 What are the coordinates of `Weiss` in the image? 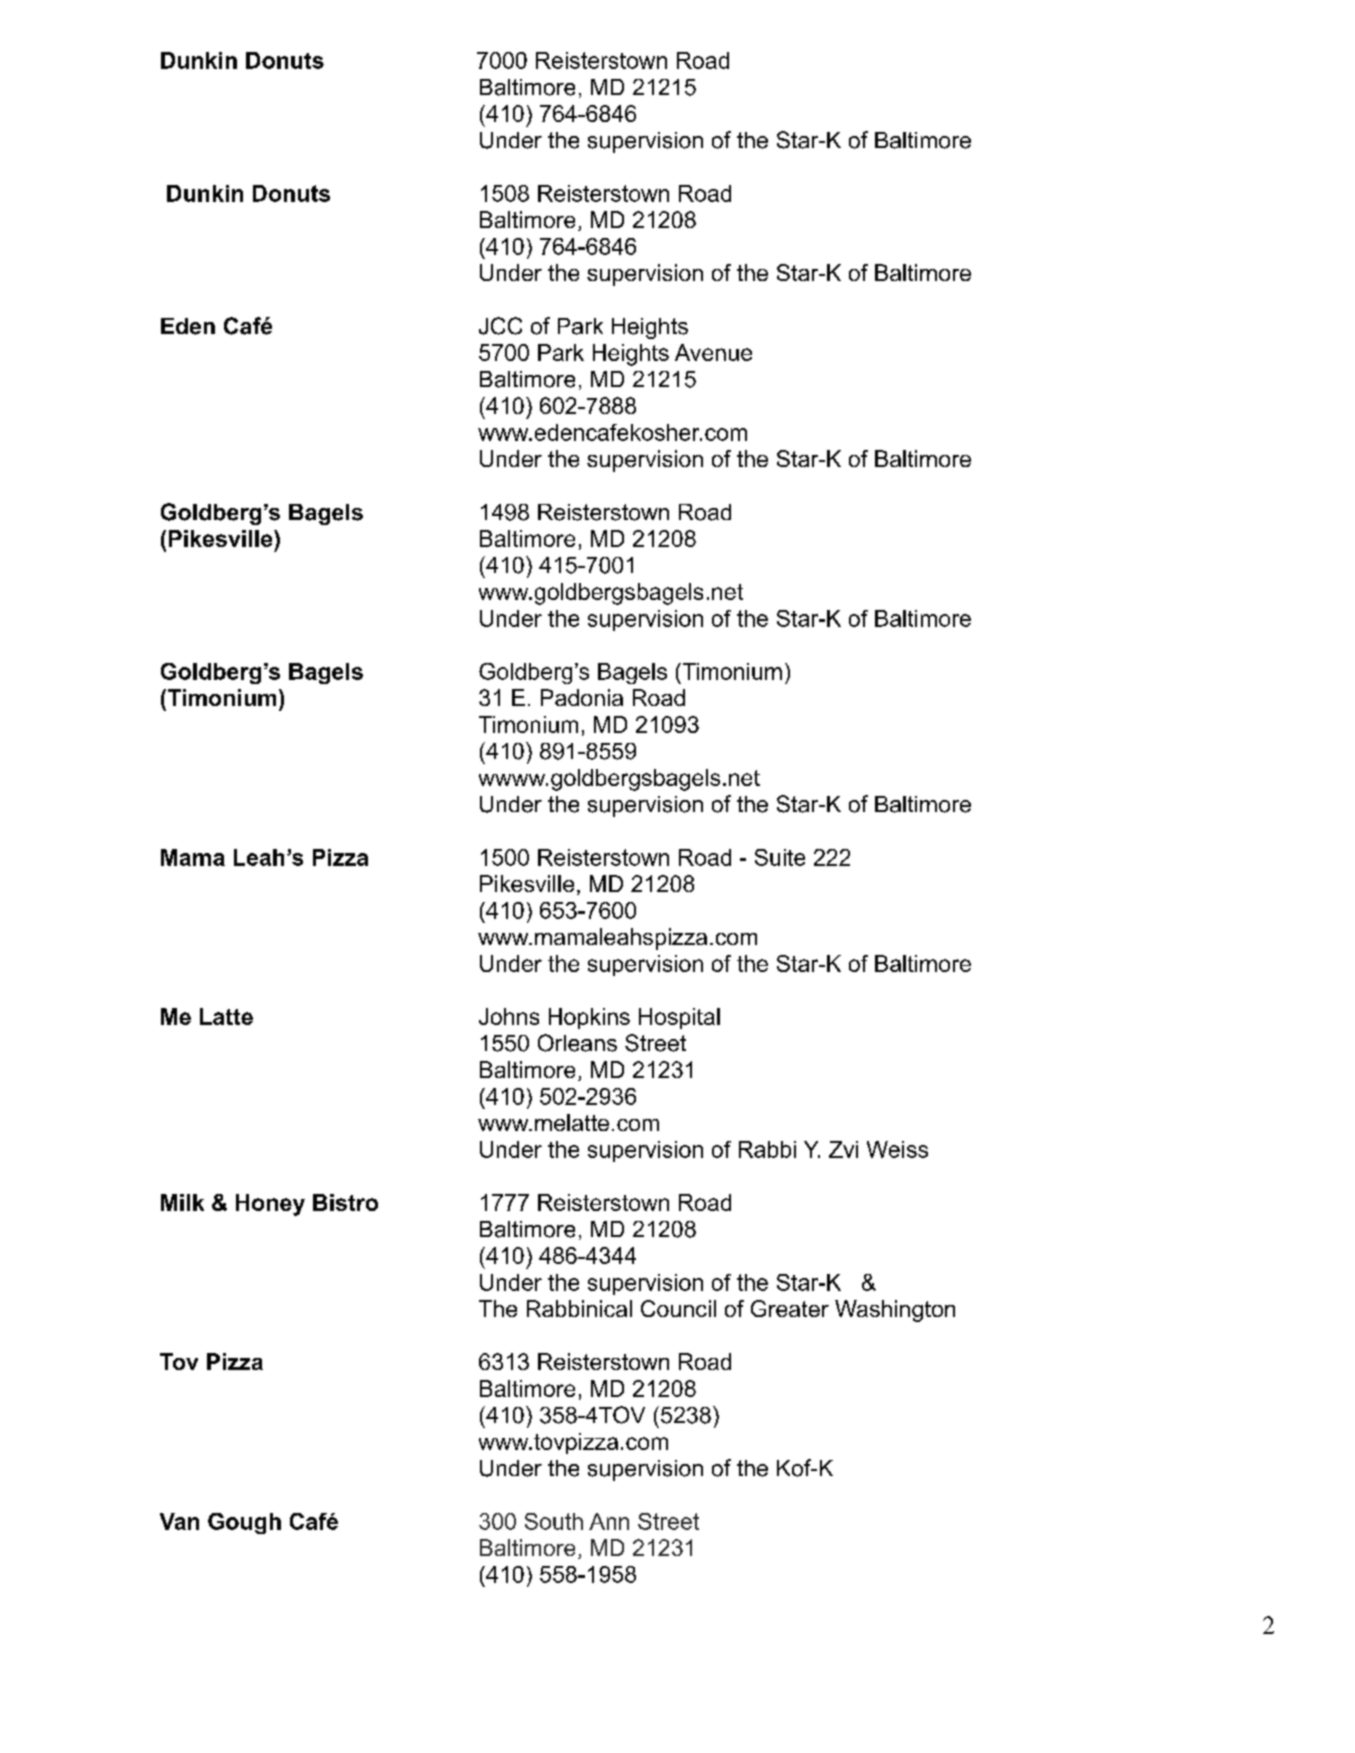 It's located at (897, 1149).
